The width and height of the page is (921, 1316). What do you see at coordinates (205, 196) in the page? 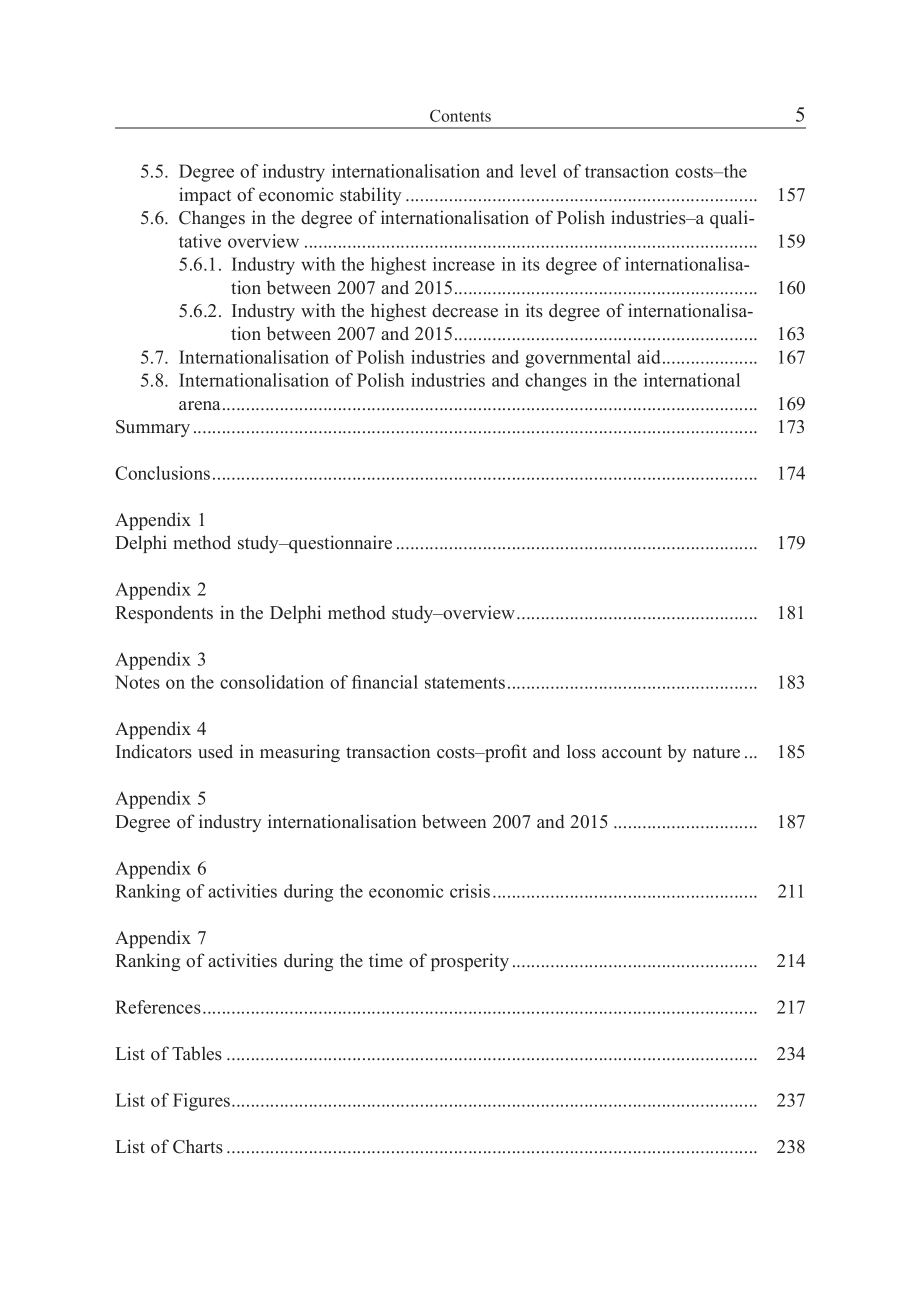
I see `impact` at bounding box center [205, 196].
